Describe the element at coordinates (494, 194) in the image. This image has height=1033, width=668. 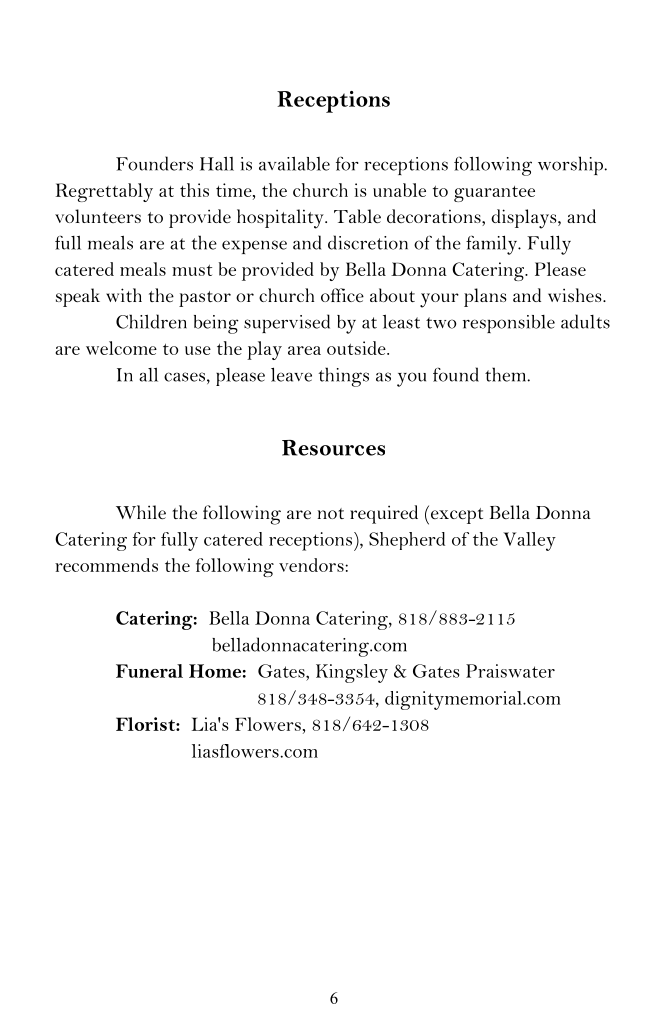
I see `guarantee` at that location.
